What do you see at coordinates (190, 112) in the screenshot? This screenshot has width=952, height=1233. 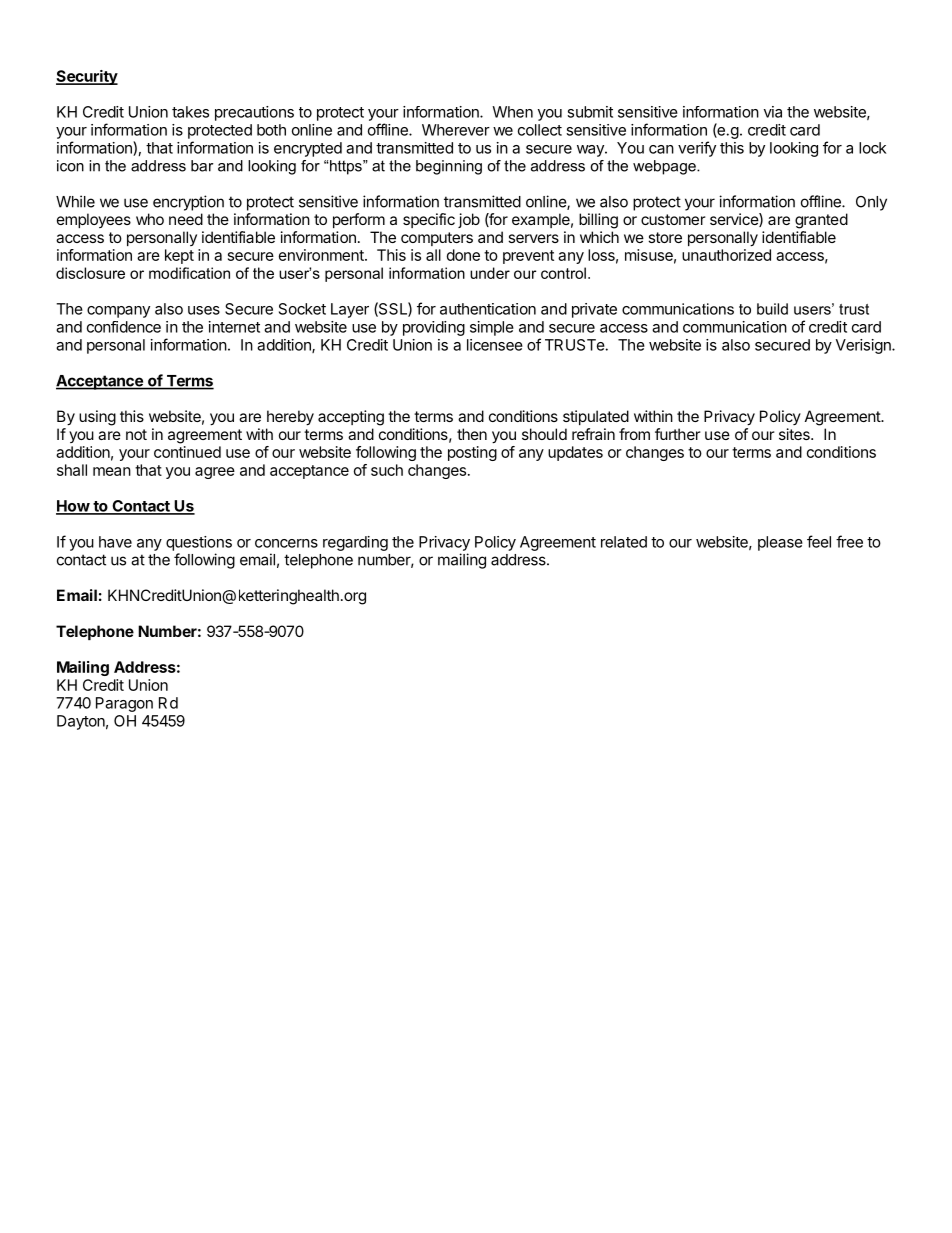 I see `takes` at bounding box center [190, 112].
